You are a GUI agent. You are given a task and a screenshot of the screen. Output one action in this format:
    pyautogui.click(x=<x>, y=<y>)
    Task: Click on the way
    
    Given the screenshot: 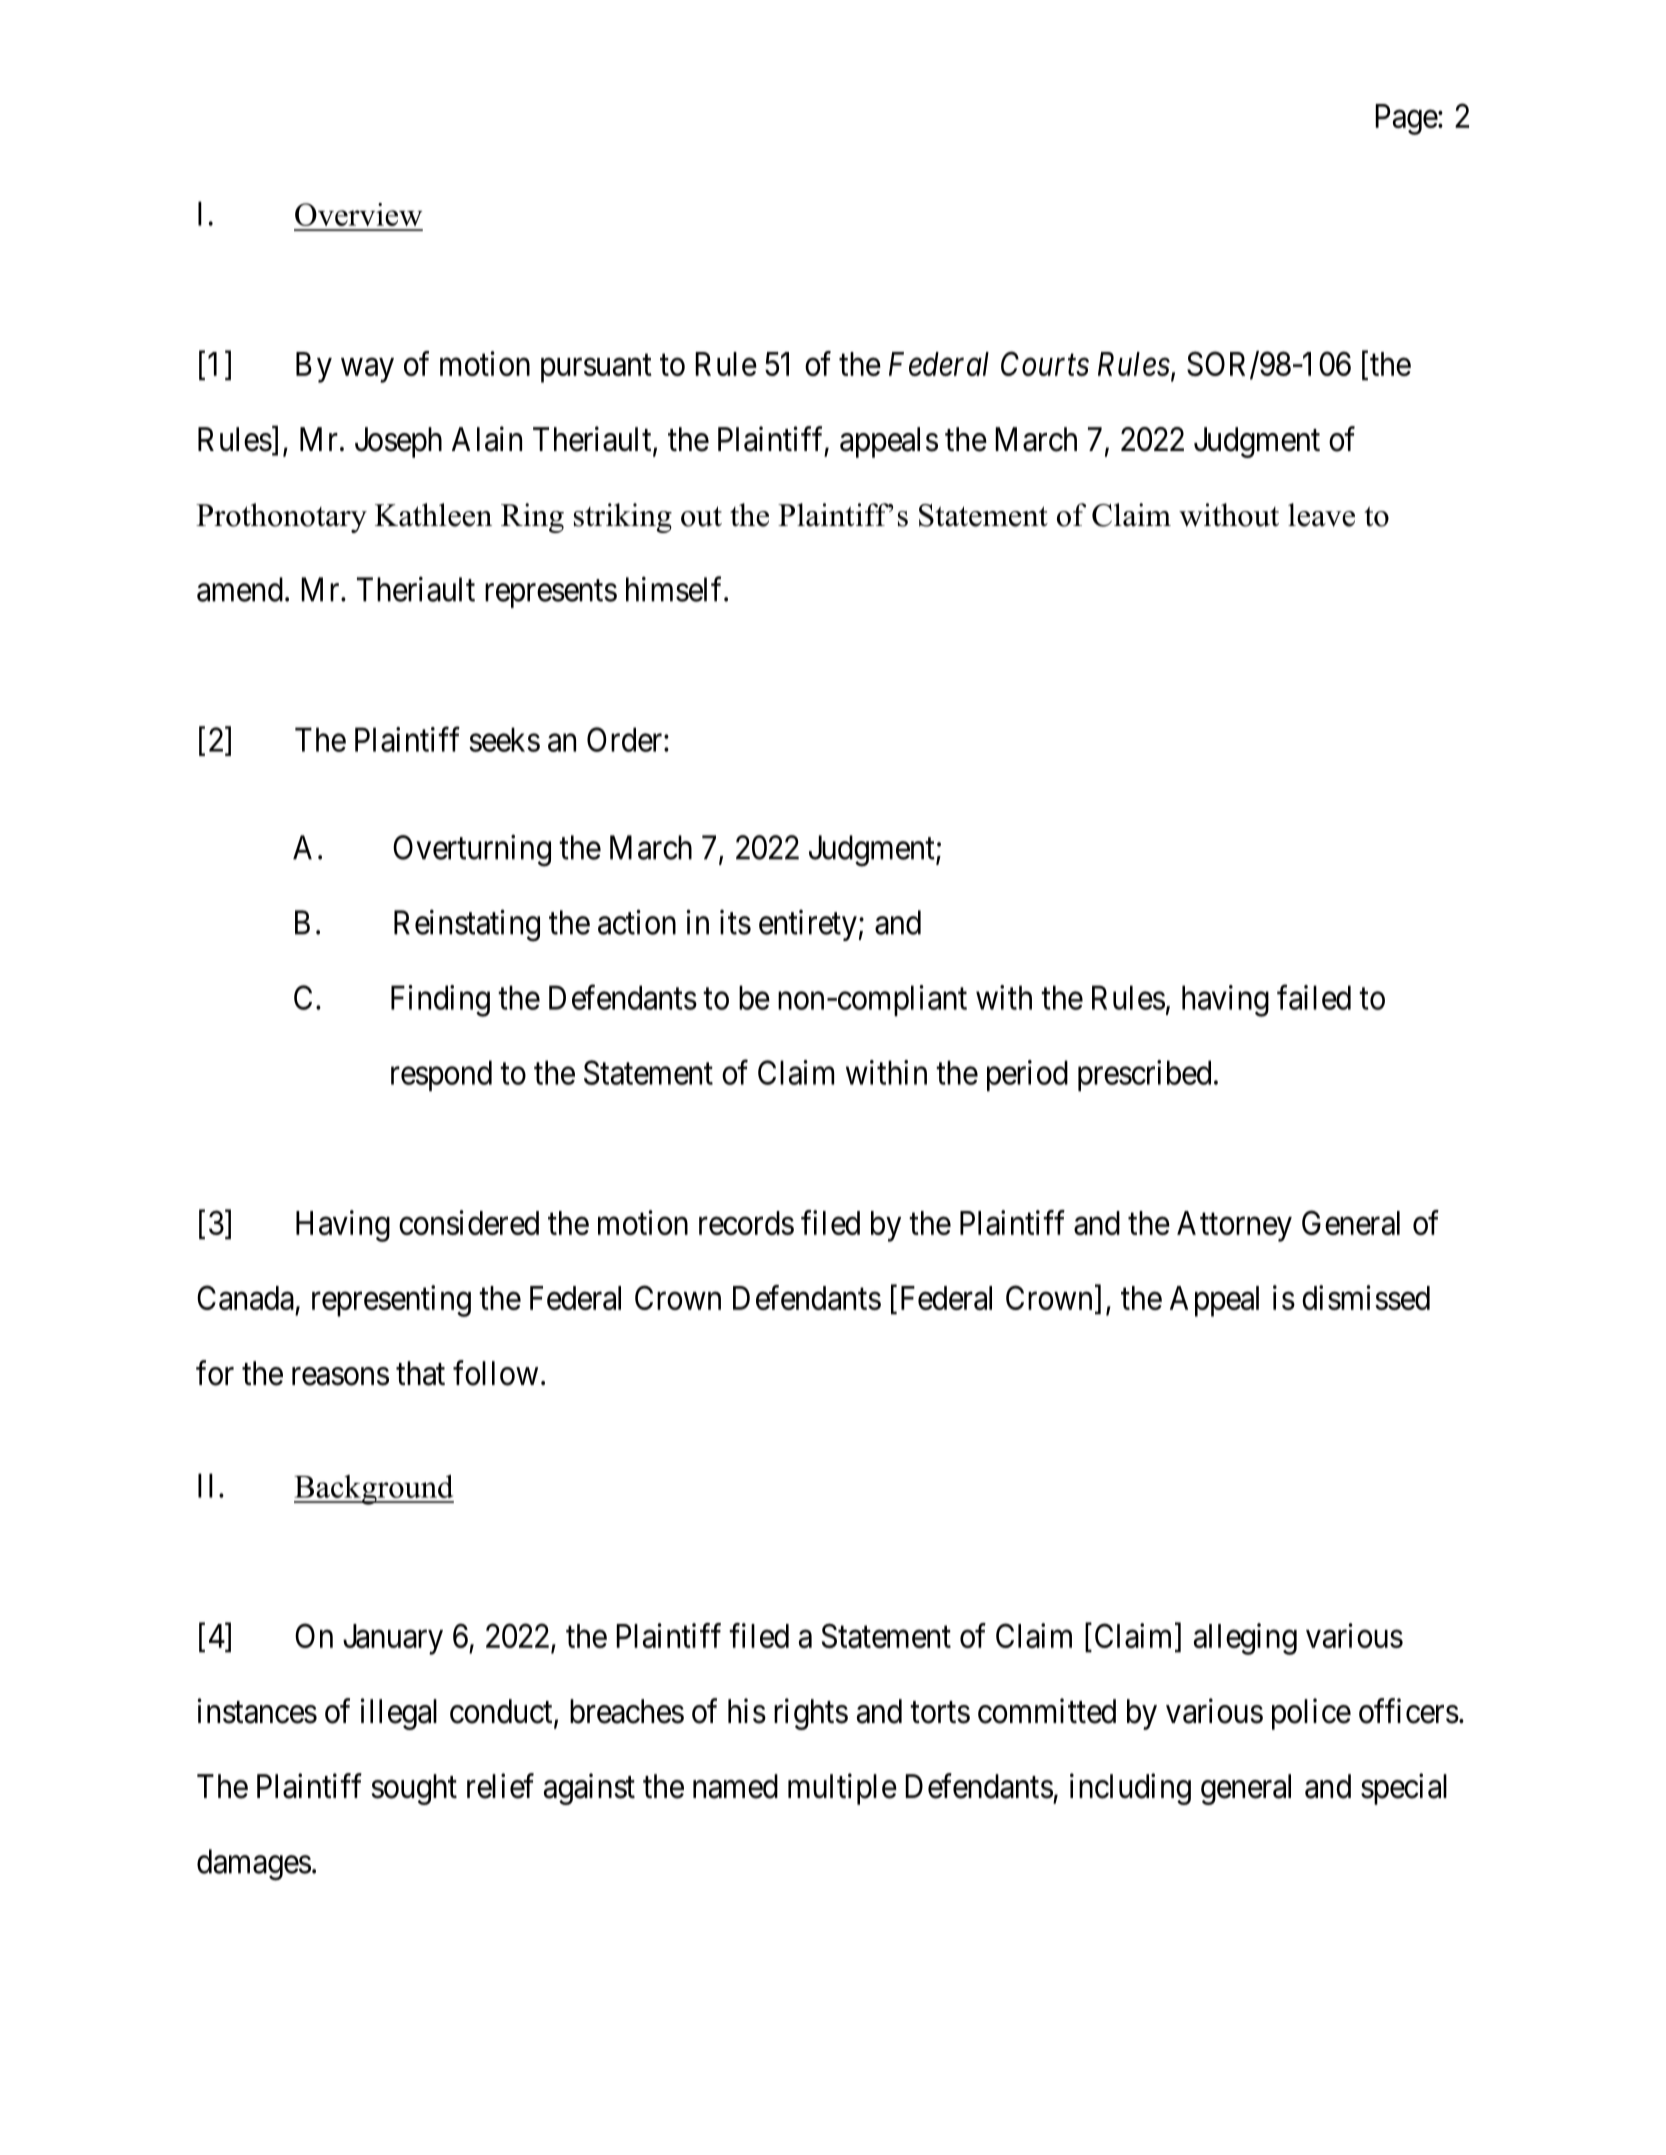 What is the action you would take?
    pyautogui.click(x=367, y=370)
